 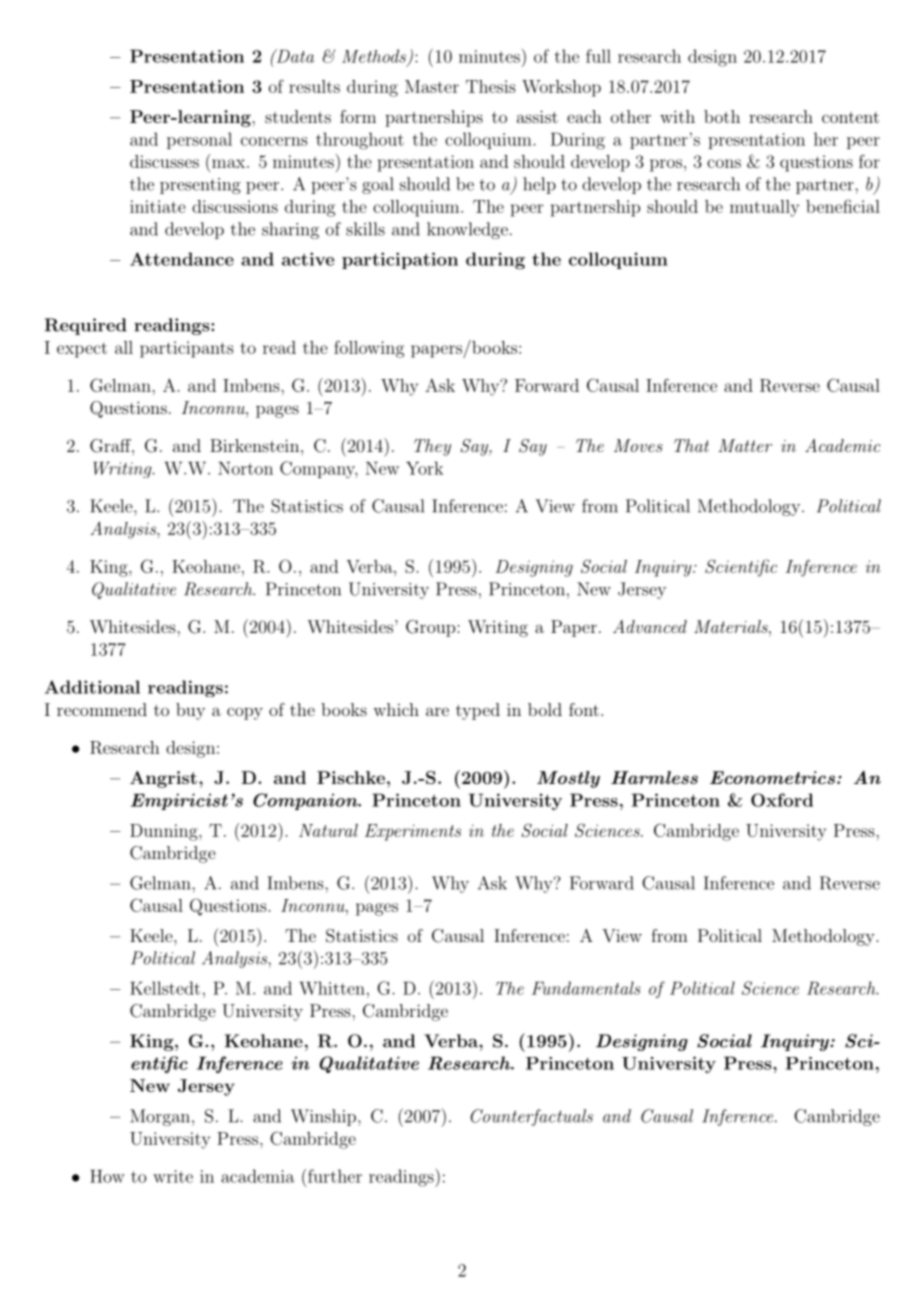 I want to click on Experiments, so click(x=413, y=832).
